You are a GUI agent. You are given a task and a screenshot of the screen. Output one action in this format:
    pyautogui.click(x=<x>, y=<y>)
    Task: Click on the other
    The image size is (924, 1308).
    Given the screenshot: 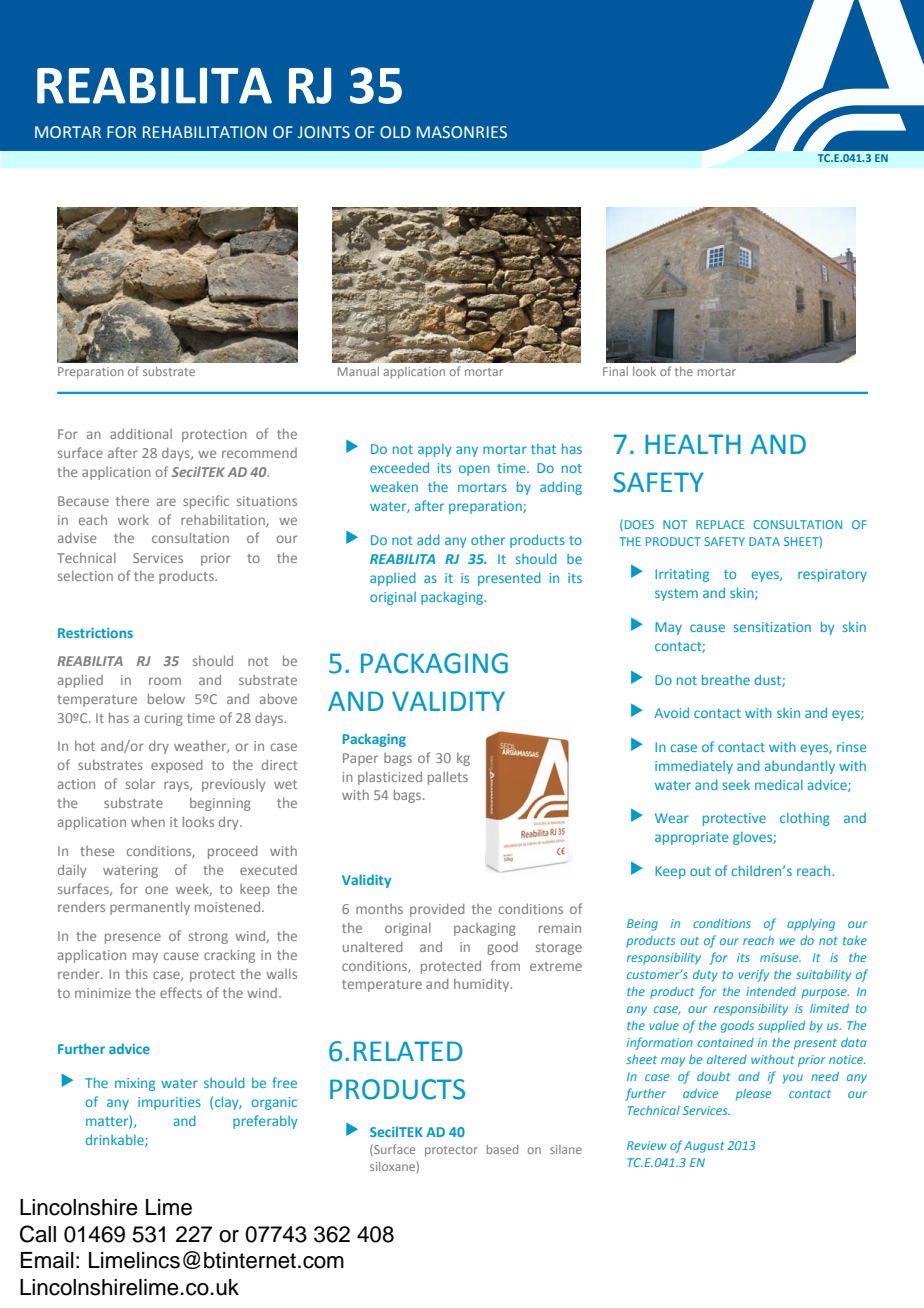 What is the action you would take?
    pyautogui.click(x=488, y=539)
